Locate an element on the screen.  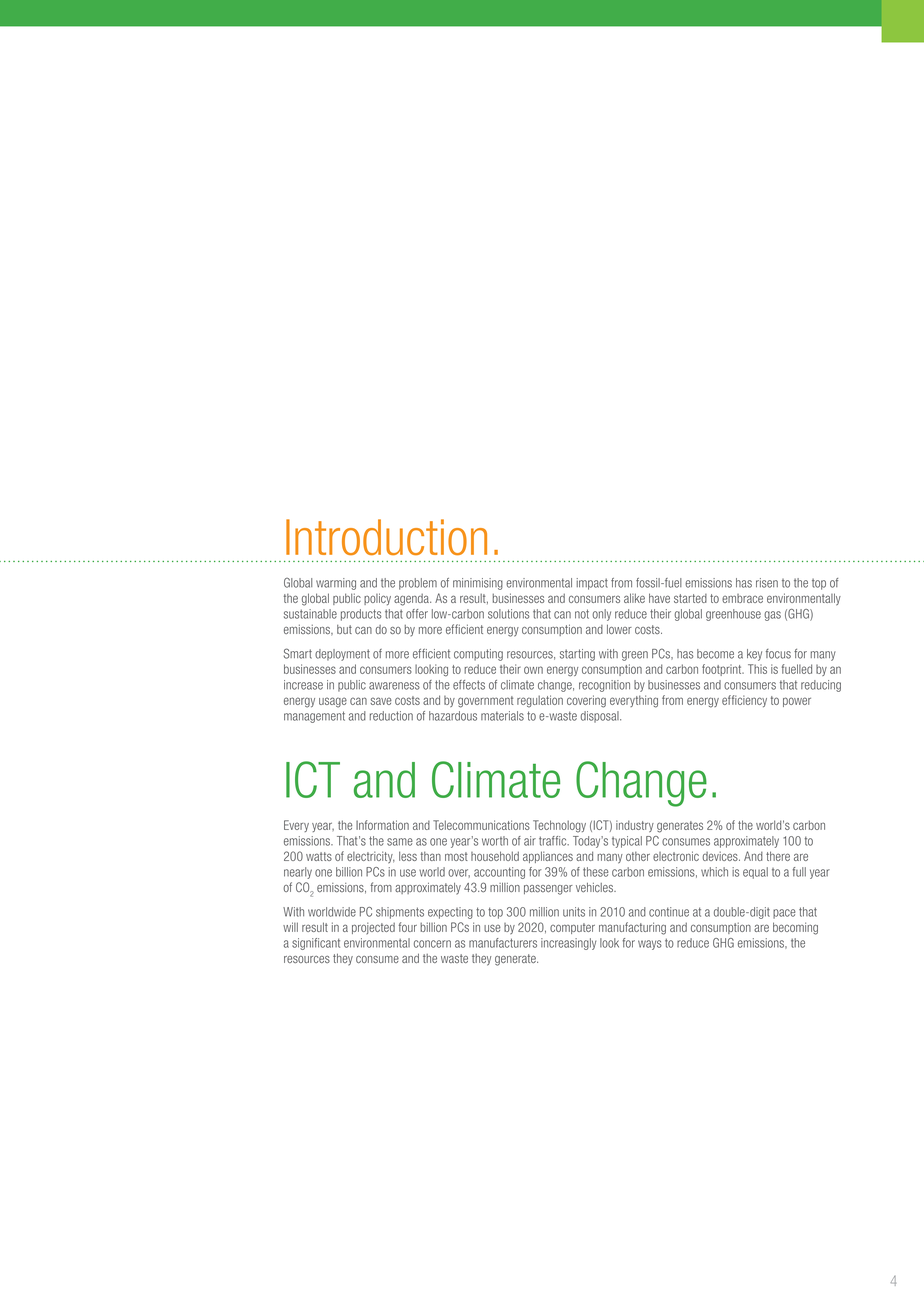
but is located at coordinates (344, 629).
